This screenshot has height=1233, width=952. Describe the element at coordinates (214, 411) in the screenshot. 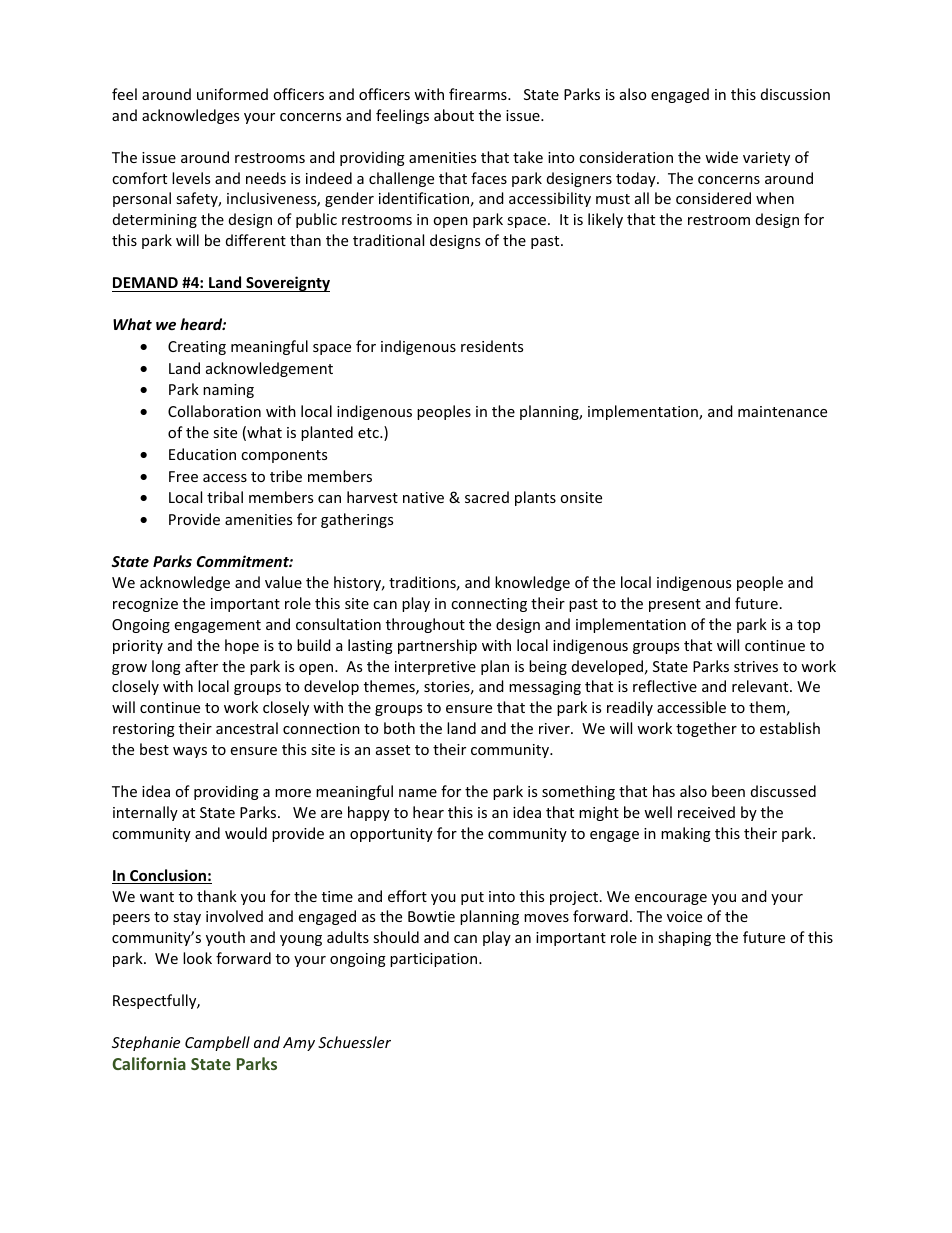

I see `Collaboration` at that location.
